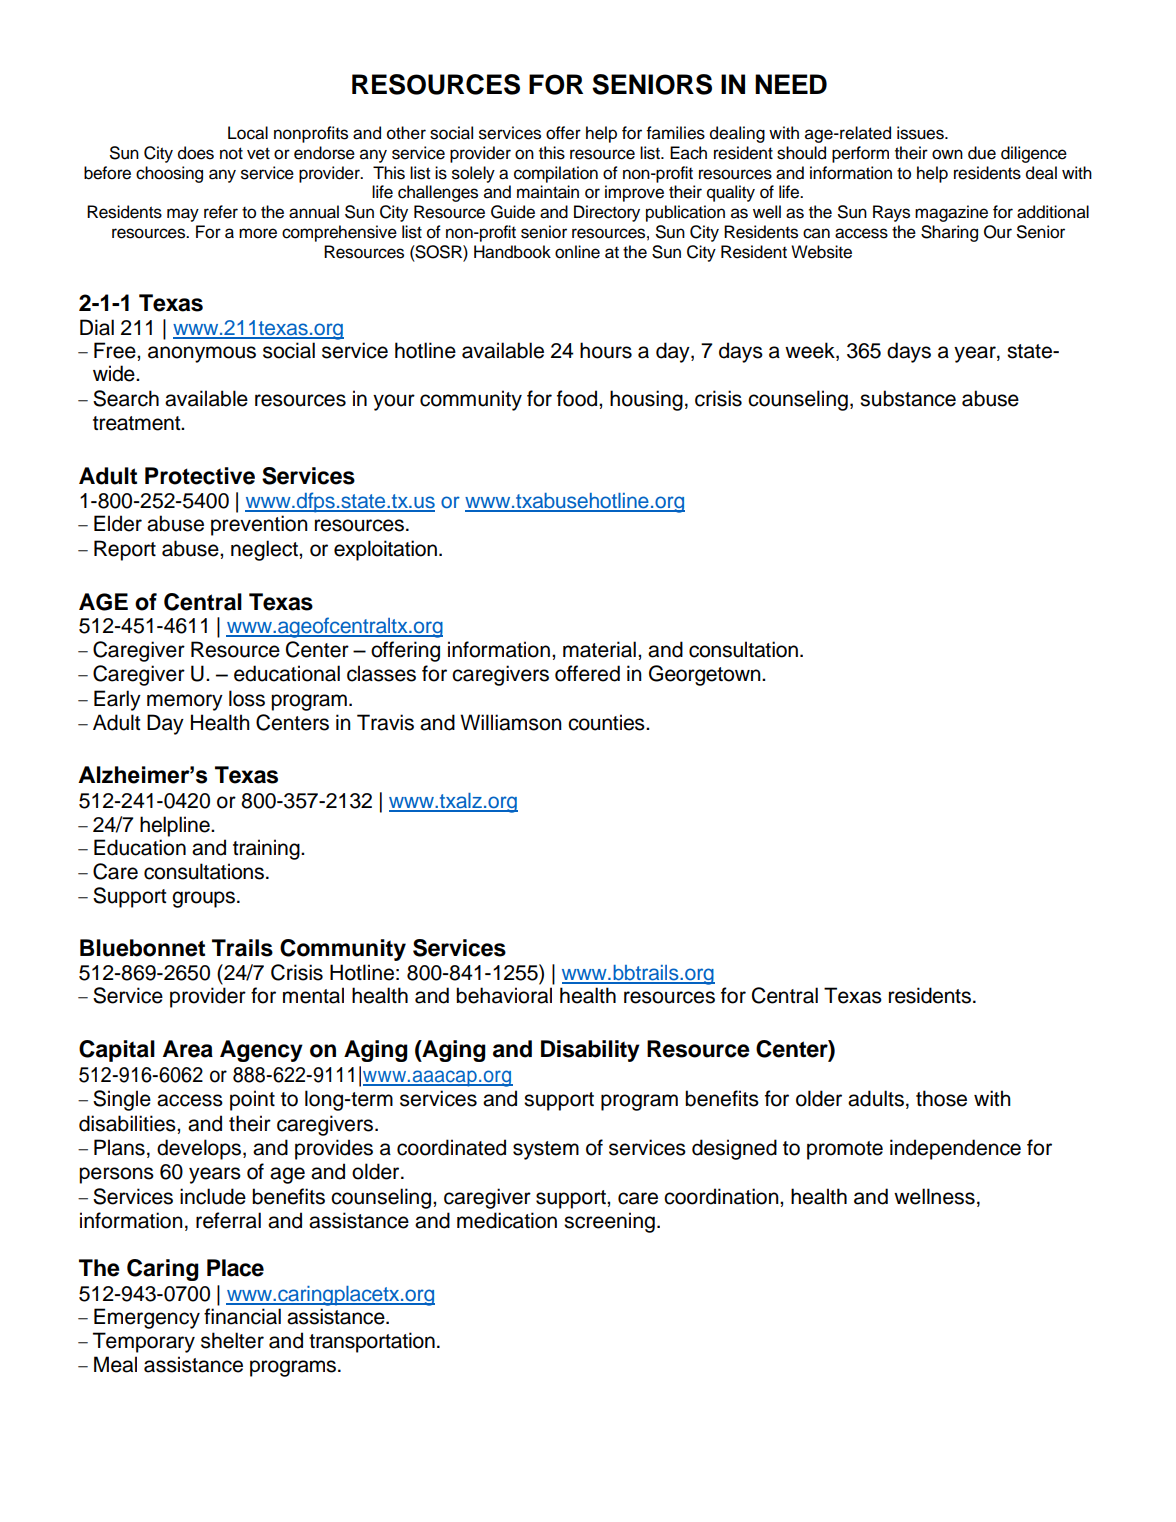 The width and height of the screenshot is (1176, 1522). What do you see at coordinates (941, 1098) in the screenshot?
I see `those` at bounding box center [941, 1098].
